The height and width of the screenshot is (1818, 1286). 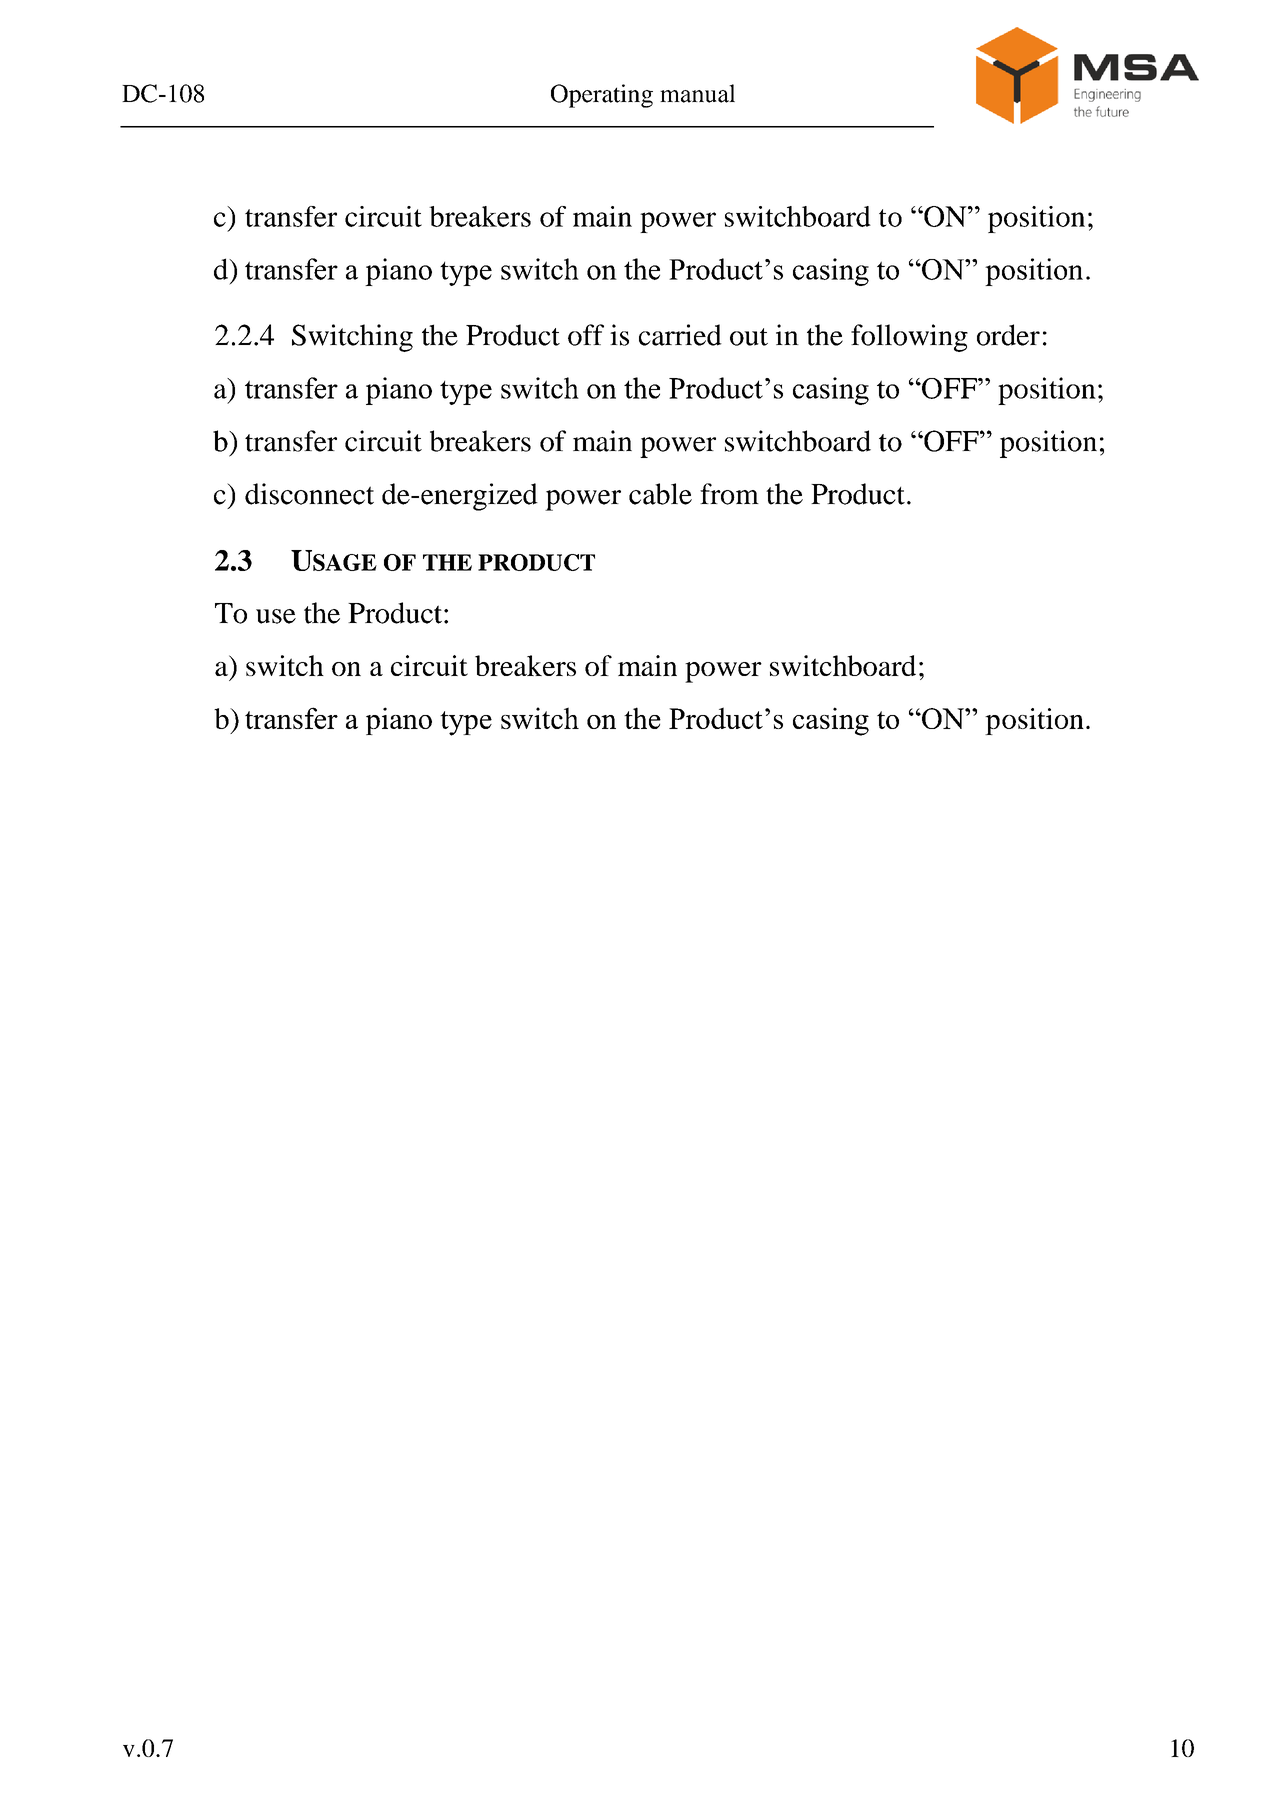 I want to click on carried, so click(x=680, y=335).
